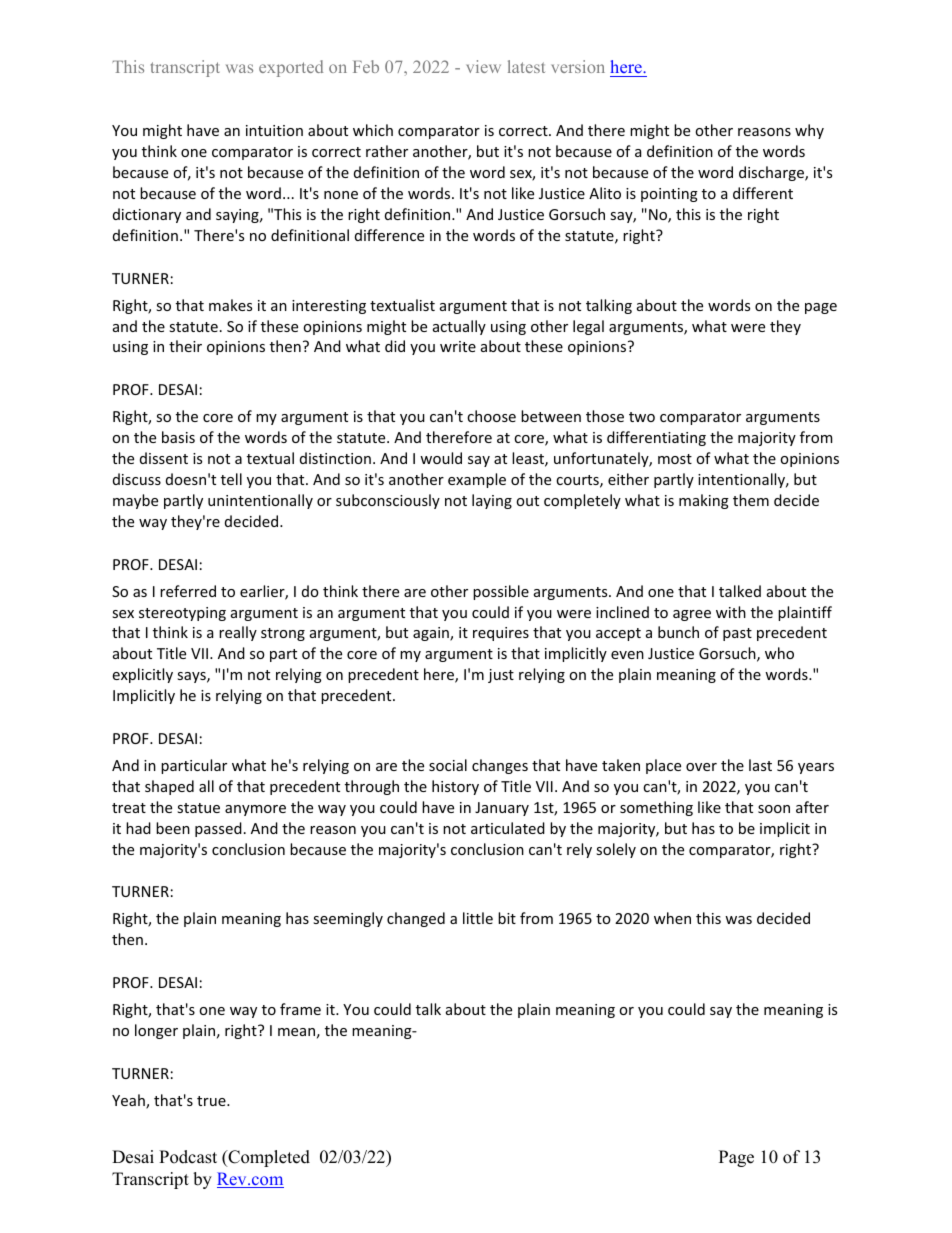  I want to click on when, so click(672, 918).
